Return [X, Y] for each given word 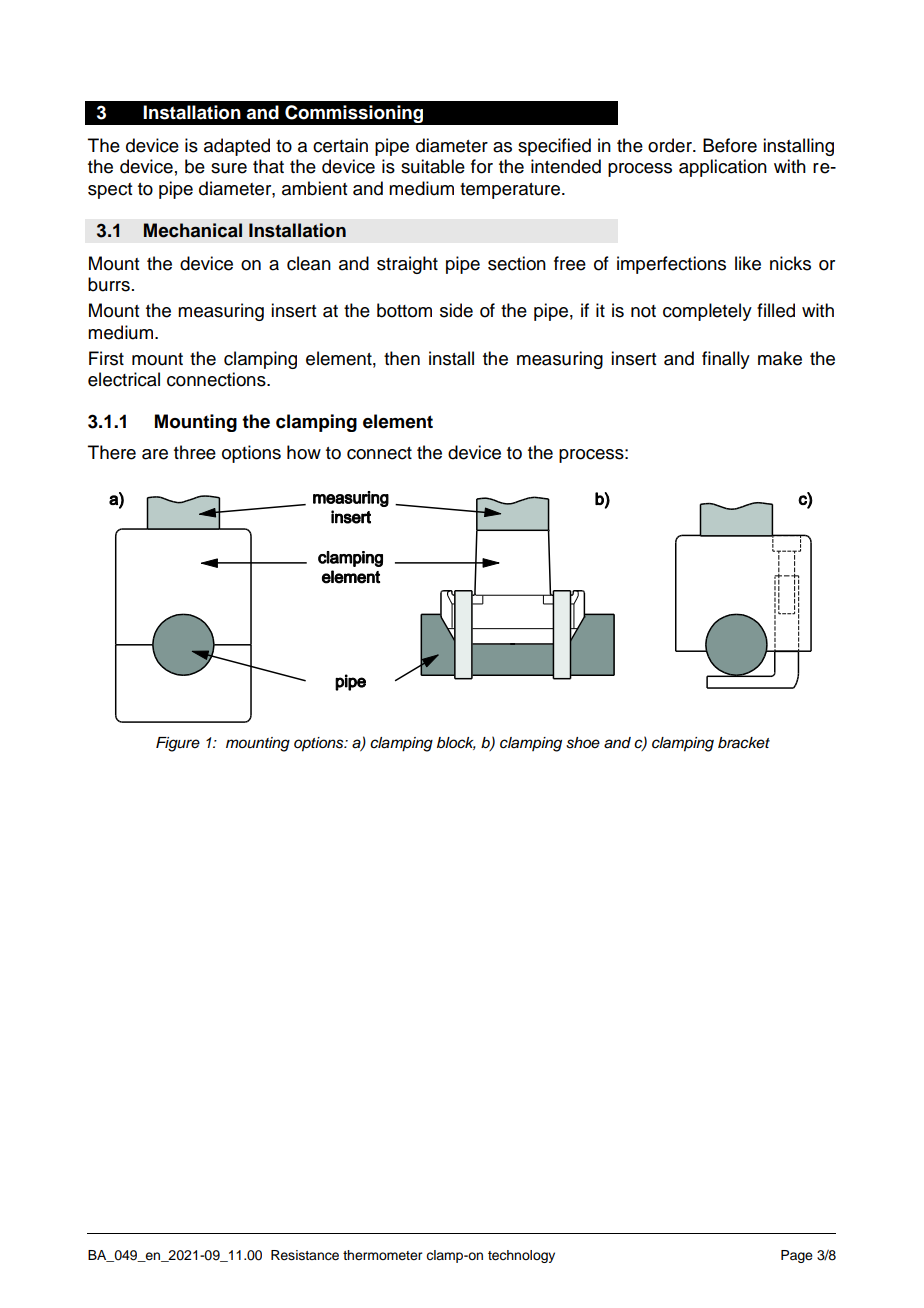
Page [797, 1256]
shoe [583, 743]
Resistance [305, 1255]
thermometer [382, 1255]
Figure [178, 744]
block [456, 743]
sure [229, 168]
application [723, 168]
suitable [433, 166]
